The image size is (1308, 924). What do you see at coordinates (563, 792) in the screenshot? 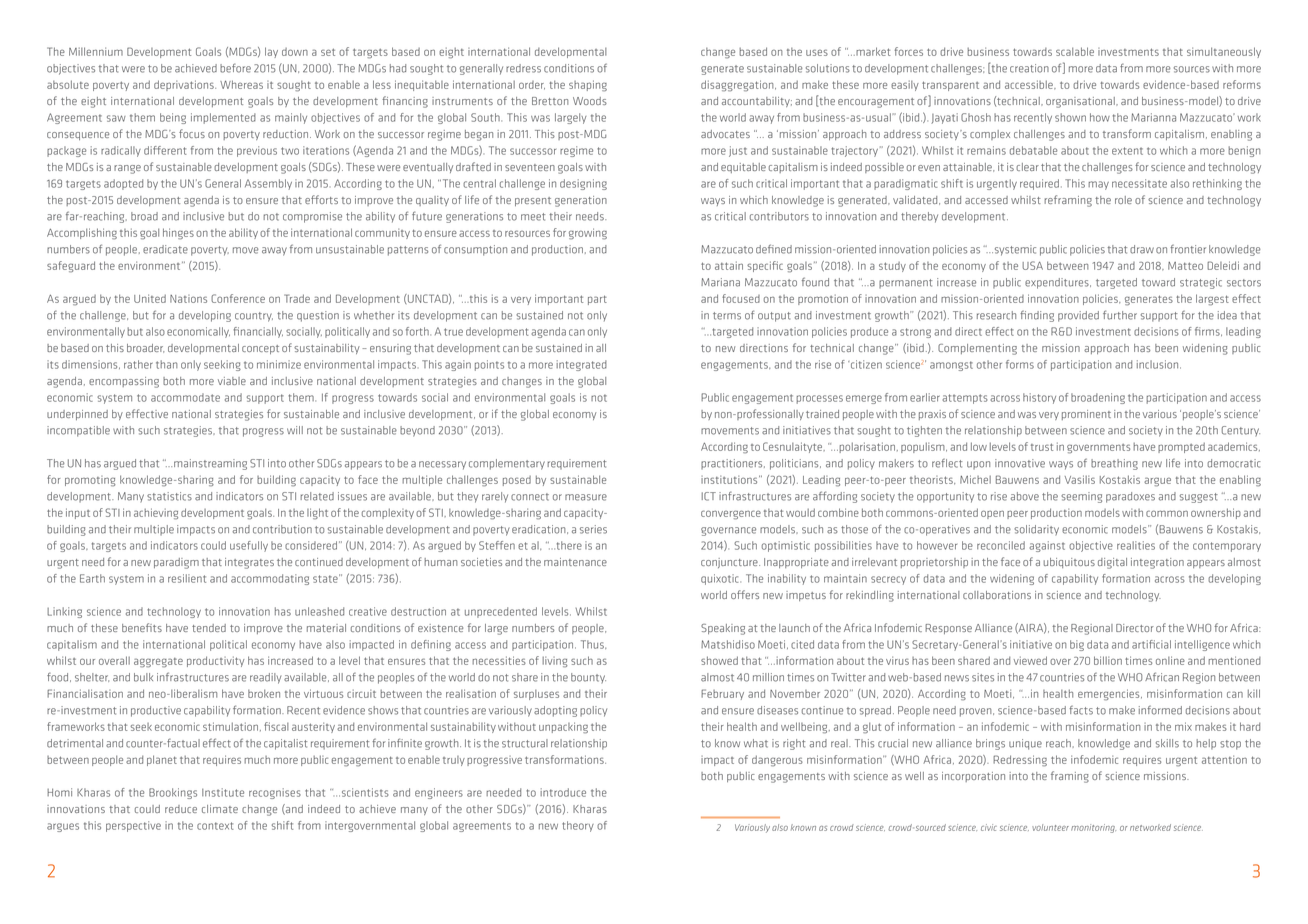
I see `introduce` at bounding box center [563, 792].
